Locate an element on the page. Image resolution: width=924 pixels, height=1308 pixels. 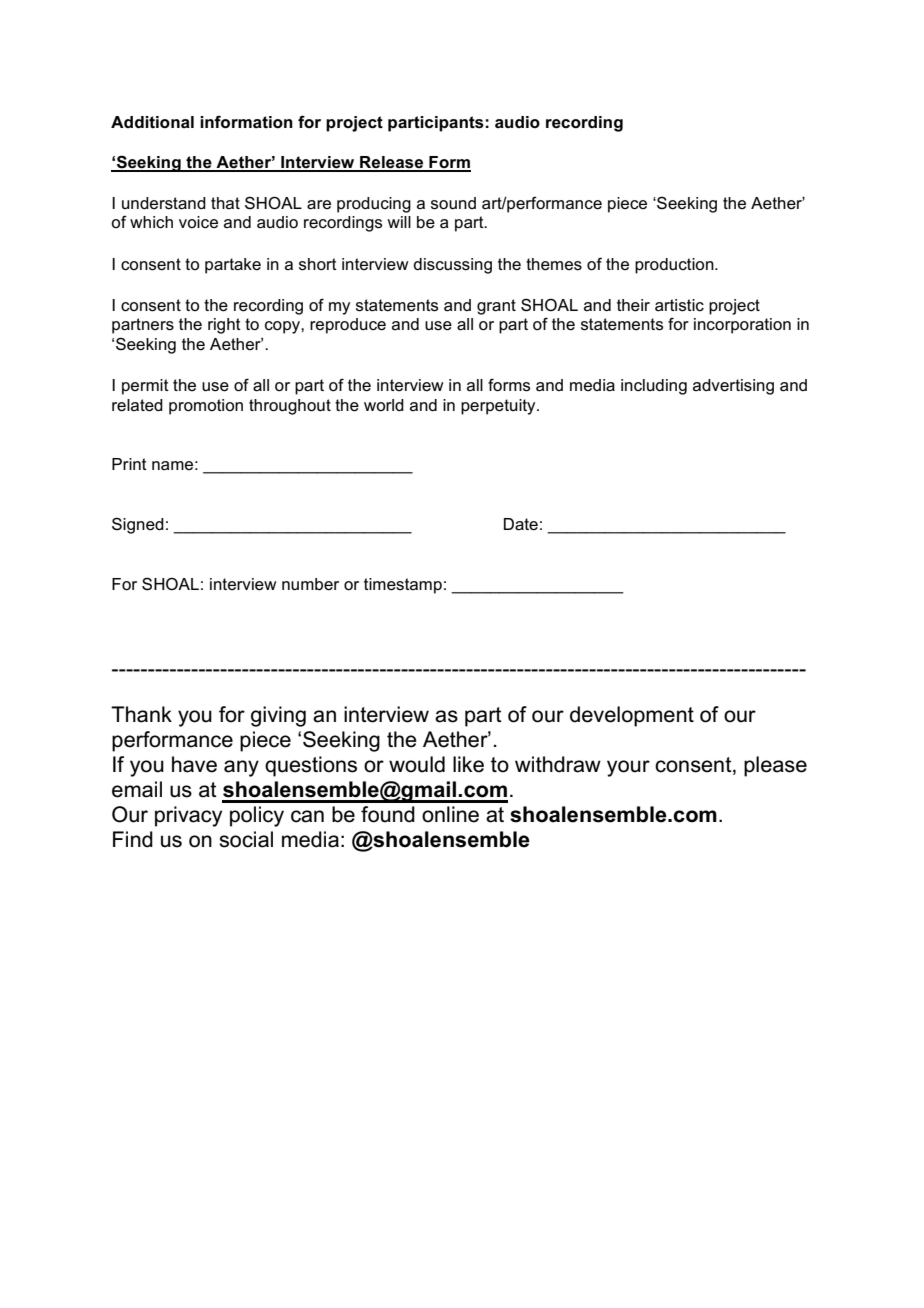
timestamp is located at coordinates (403, 586).
